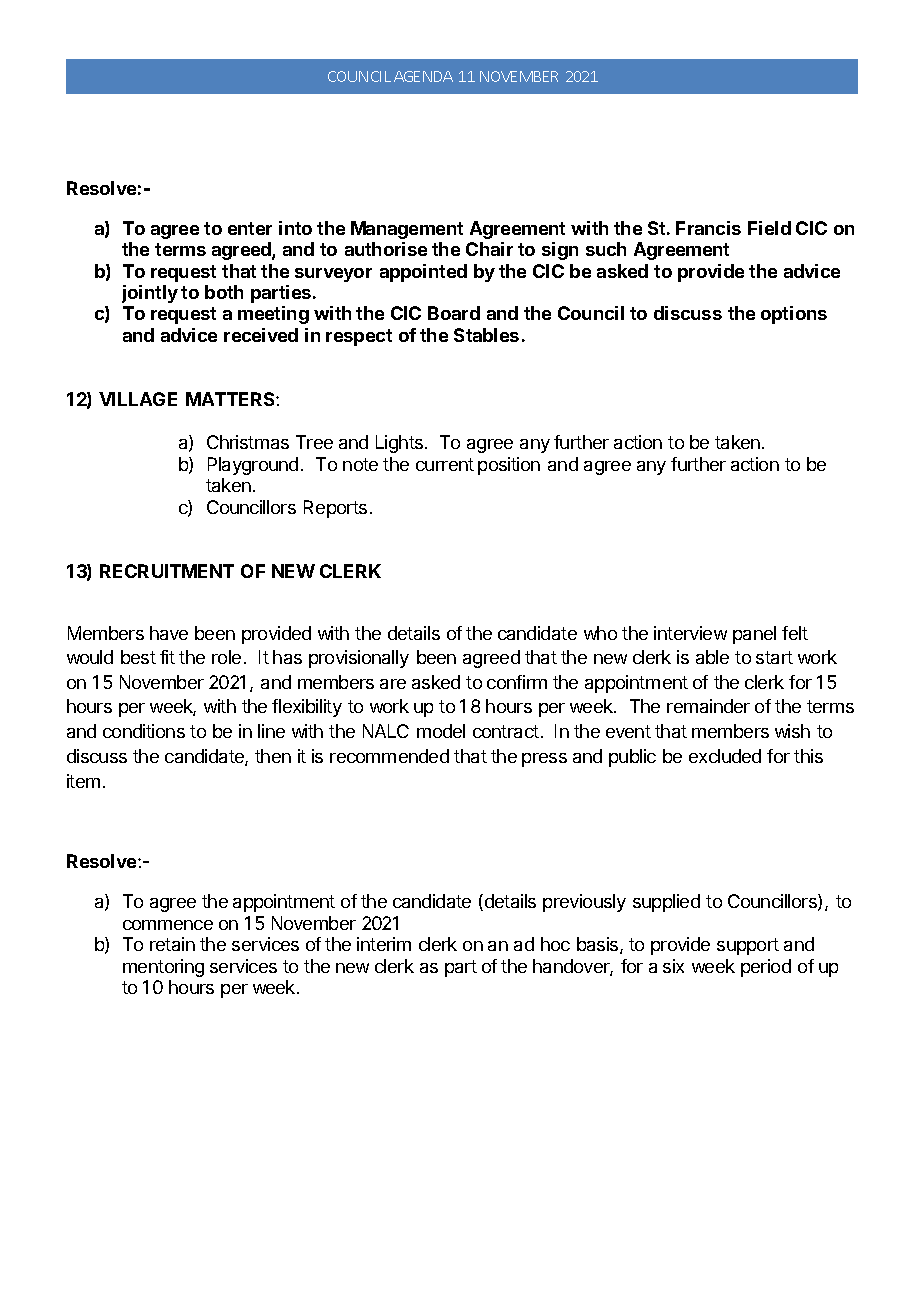  What do you see at coordinates (250, 228) in the screenshot?
I see `enter` at bounding box center [250, 228].
